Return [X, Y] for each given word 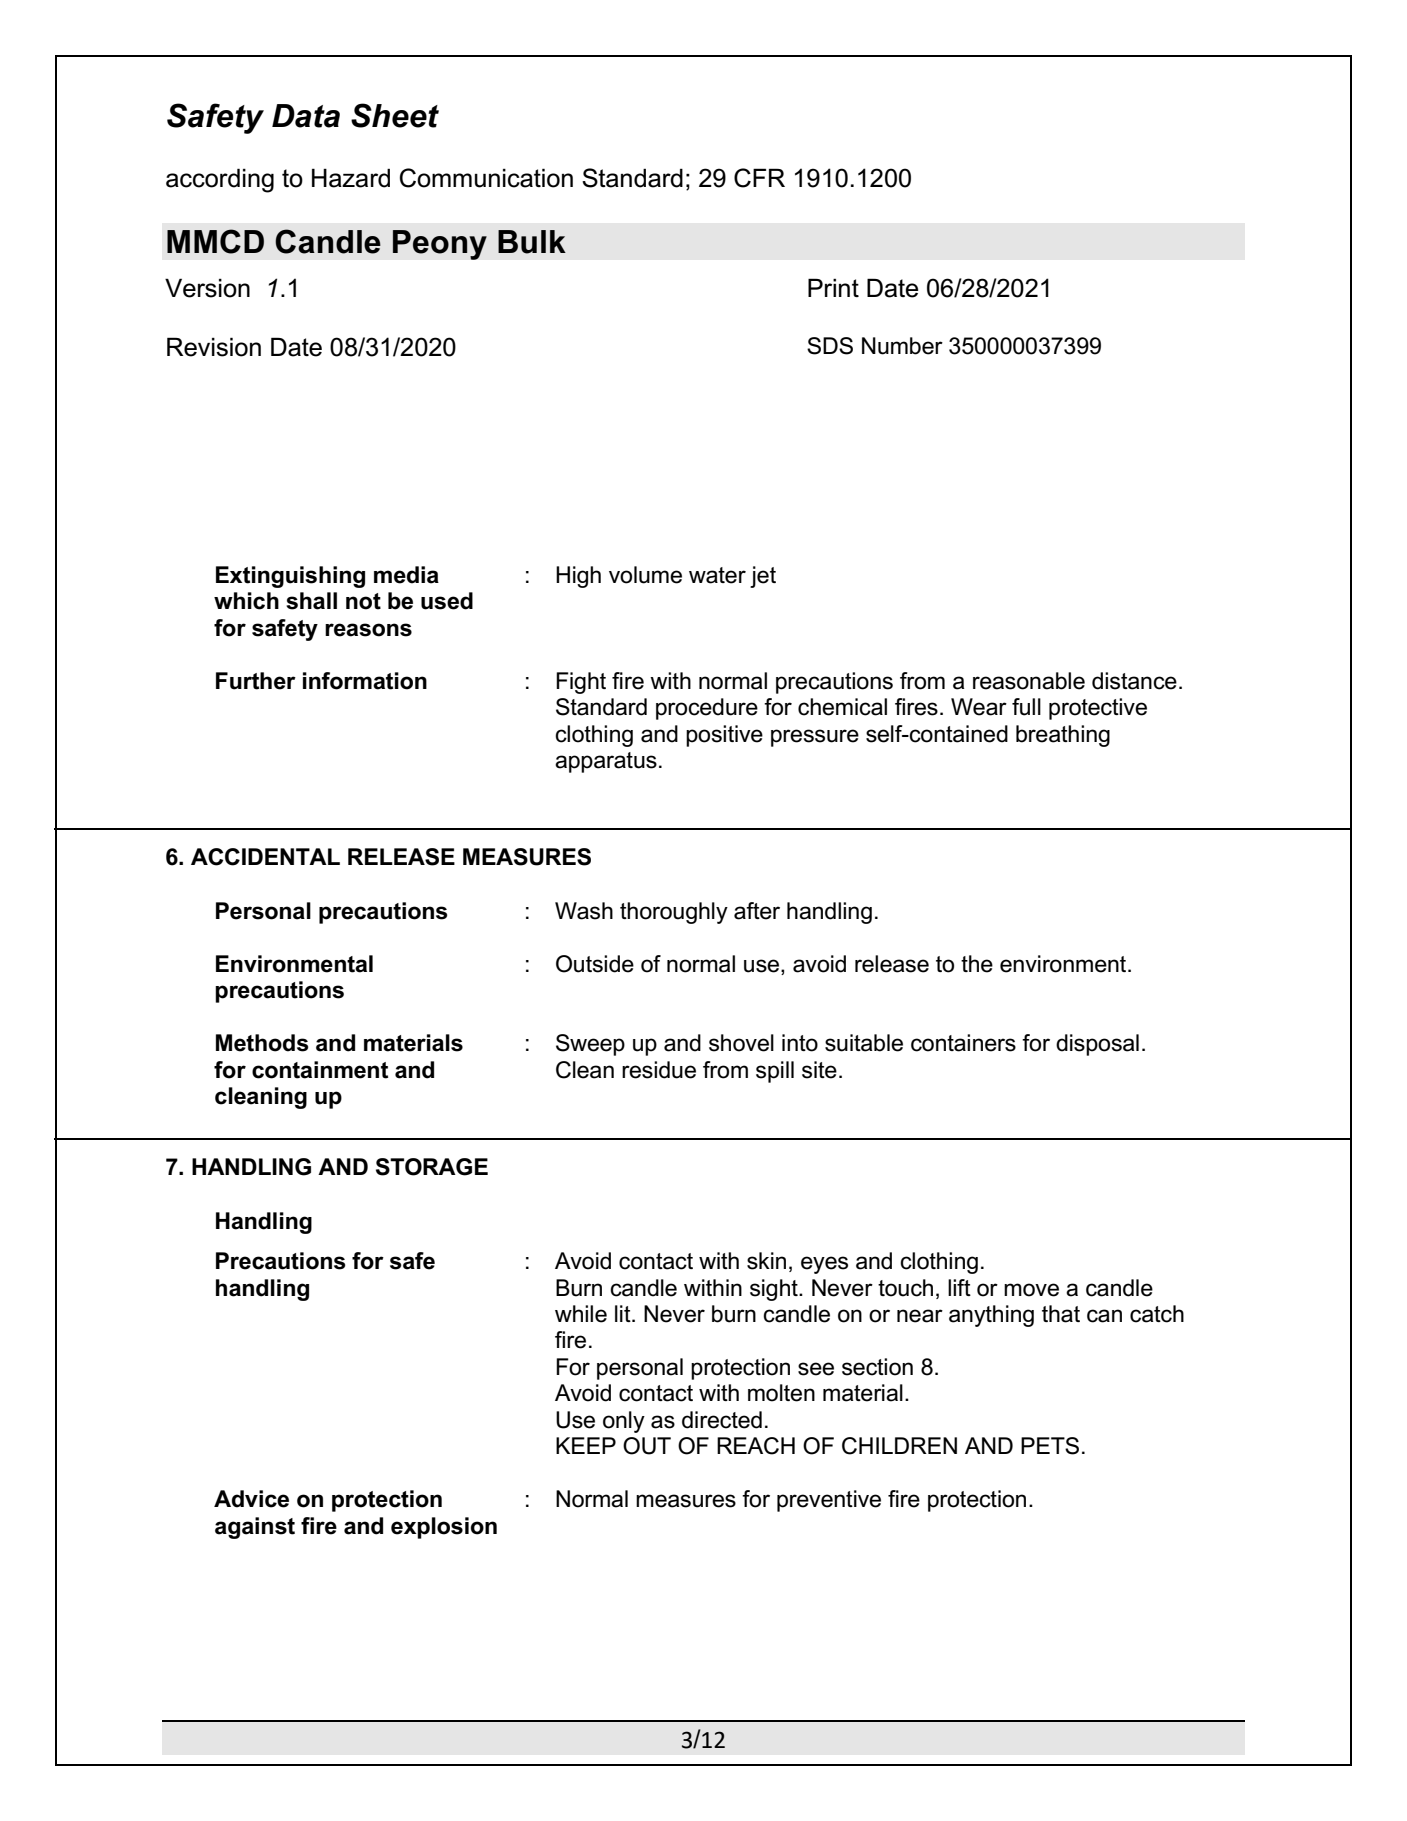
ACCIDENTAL [265, 857]
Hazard [351, 178]
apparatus [606, 762]
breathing [1063, 736]
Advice [251, 1499]
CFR [759, 178]
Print [833, 287]
